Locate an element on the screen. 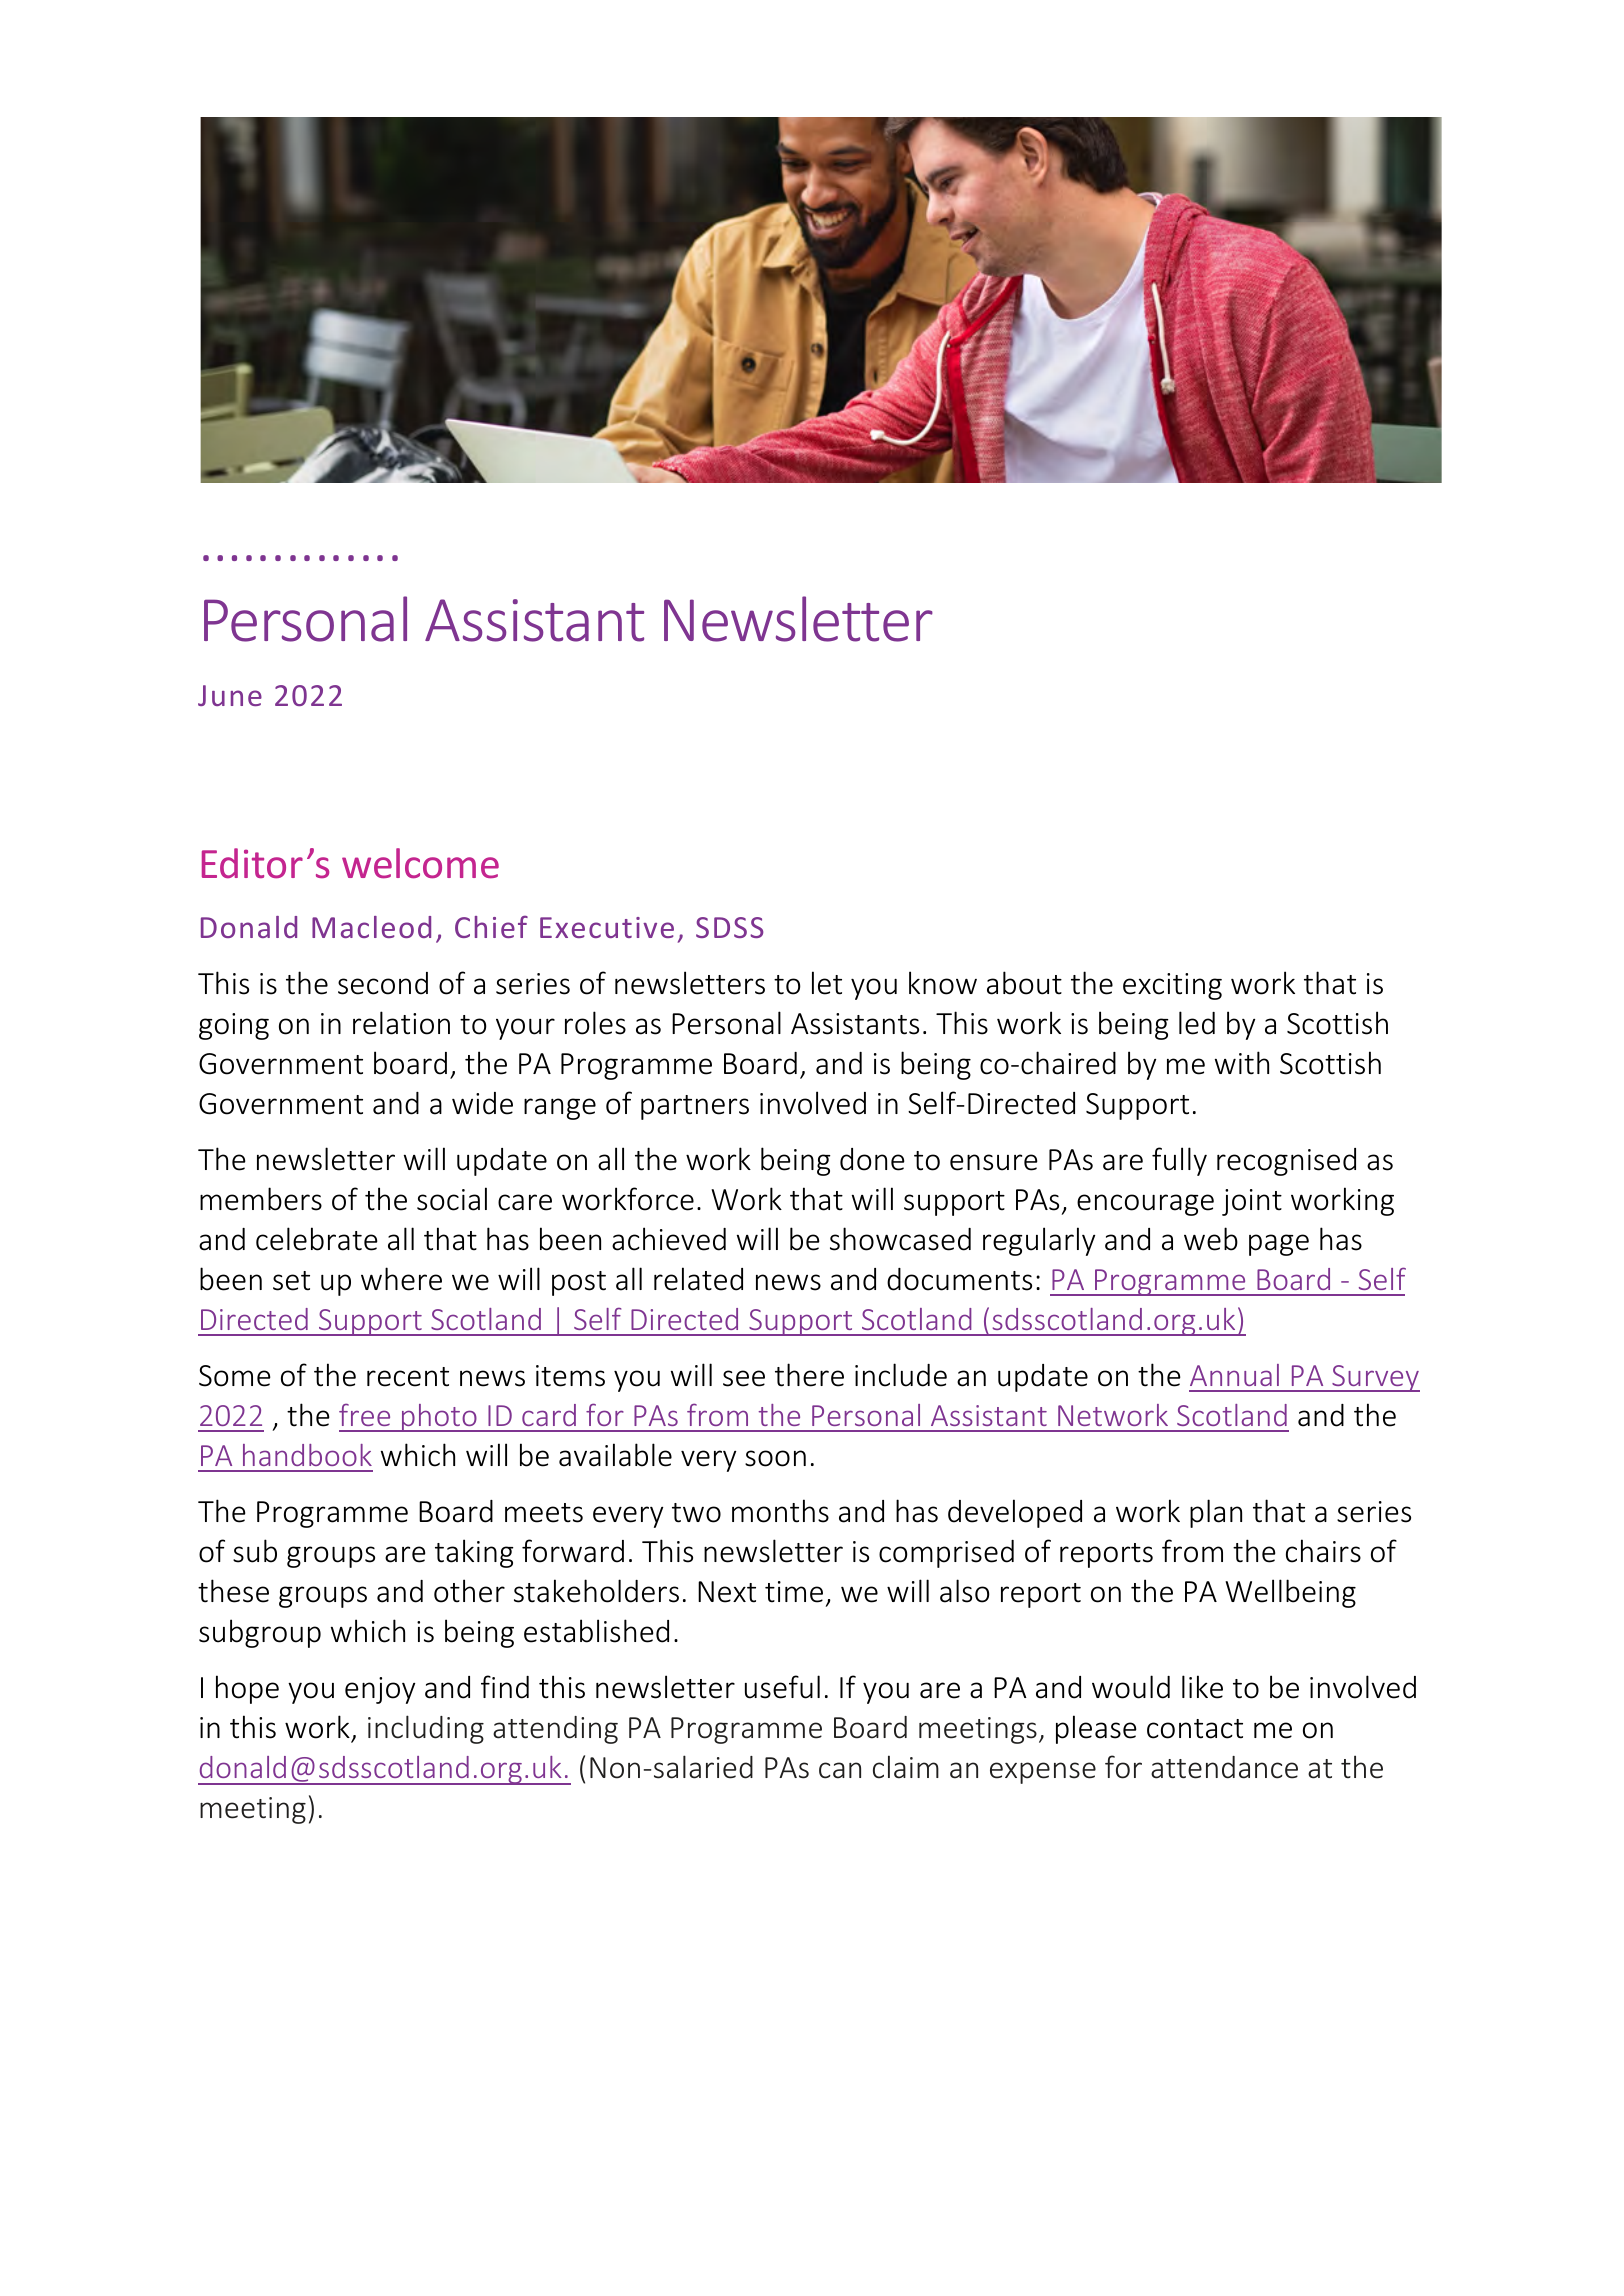 The image size is (1624, 2296). second is located at coordinates (383, 983).
